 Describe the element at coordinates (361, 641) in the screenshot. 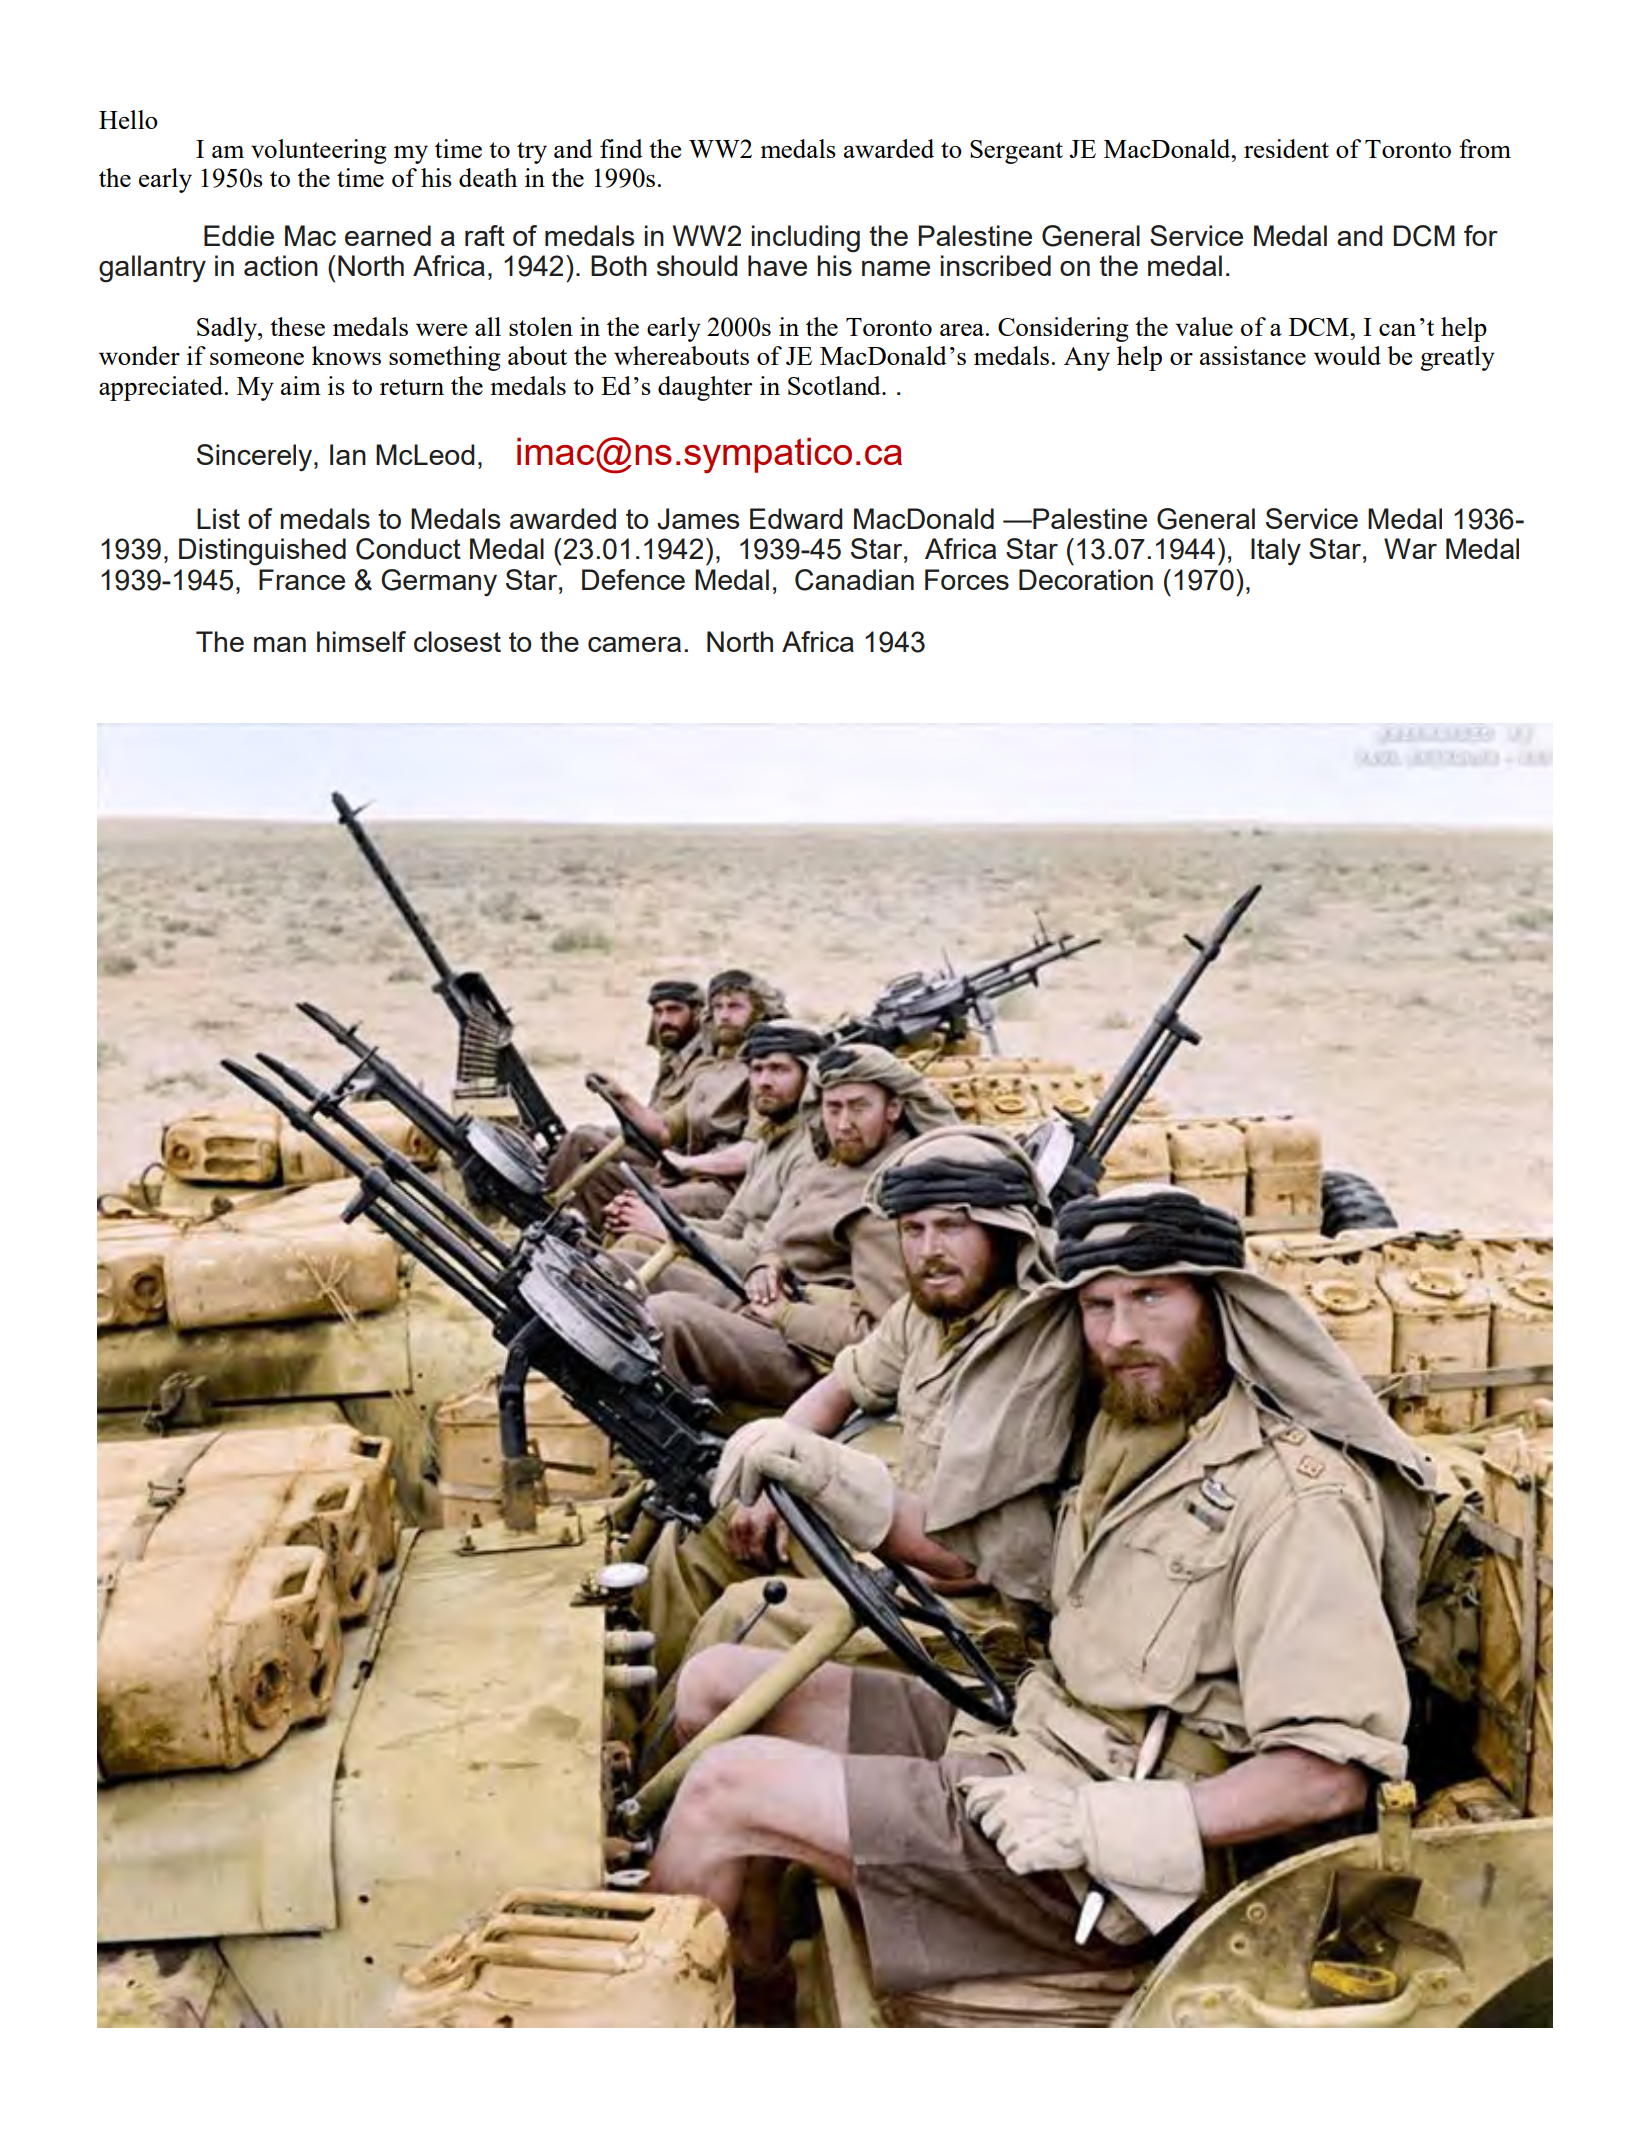

I see `himself` at that location.
